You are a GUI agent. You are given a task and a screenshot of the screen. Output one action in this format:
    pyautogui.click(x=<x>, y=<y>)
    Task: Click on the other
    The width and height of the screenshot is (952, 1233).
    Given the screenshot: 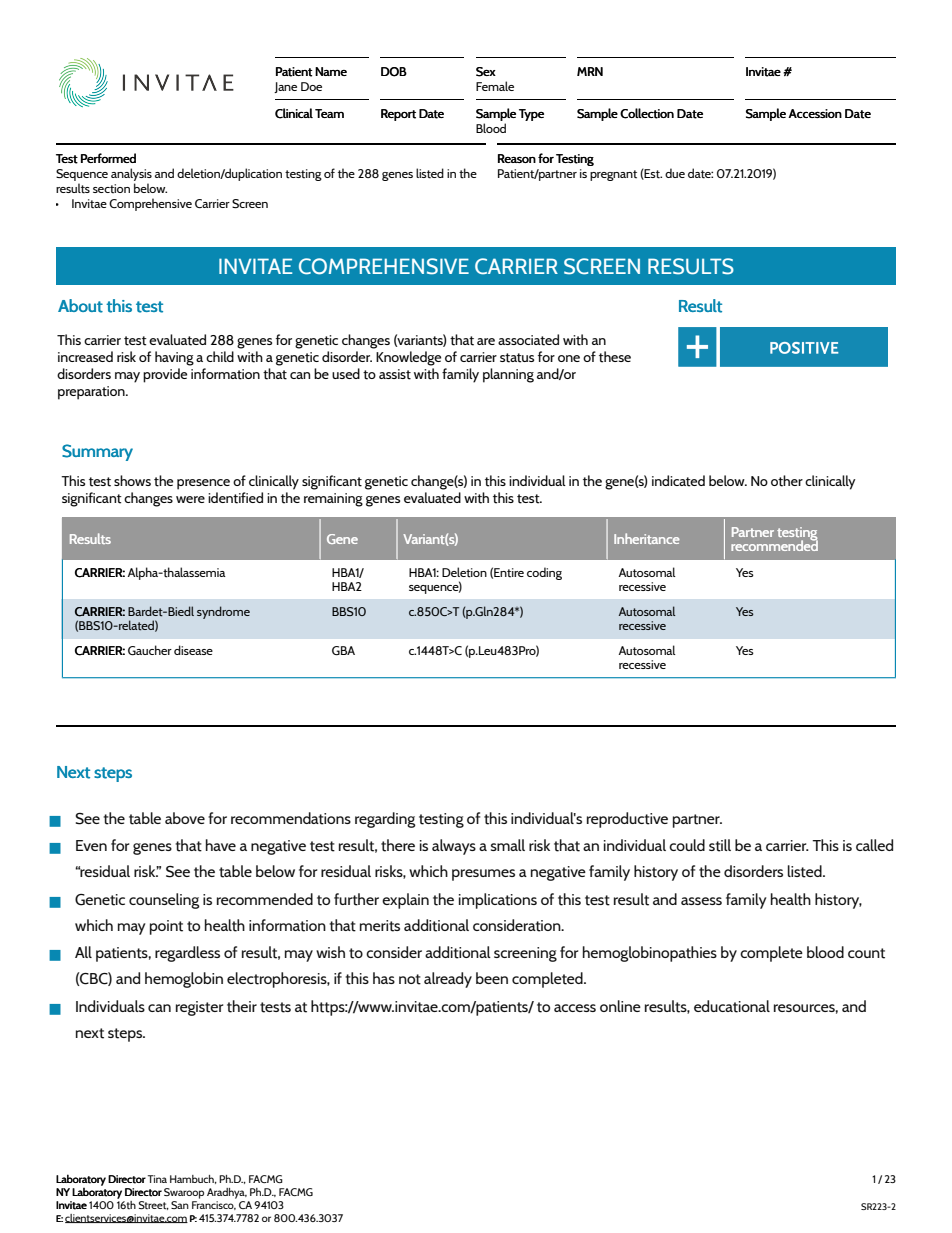 What is the action you would take?
    pyautogui.click(x=787, y=481)
